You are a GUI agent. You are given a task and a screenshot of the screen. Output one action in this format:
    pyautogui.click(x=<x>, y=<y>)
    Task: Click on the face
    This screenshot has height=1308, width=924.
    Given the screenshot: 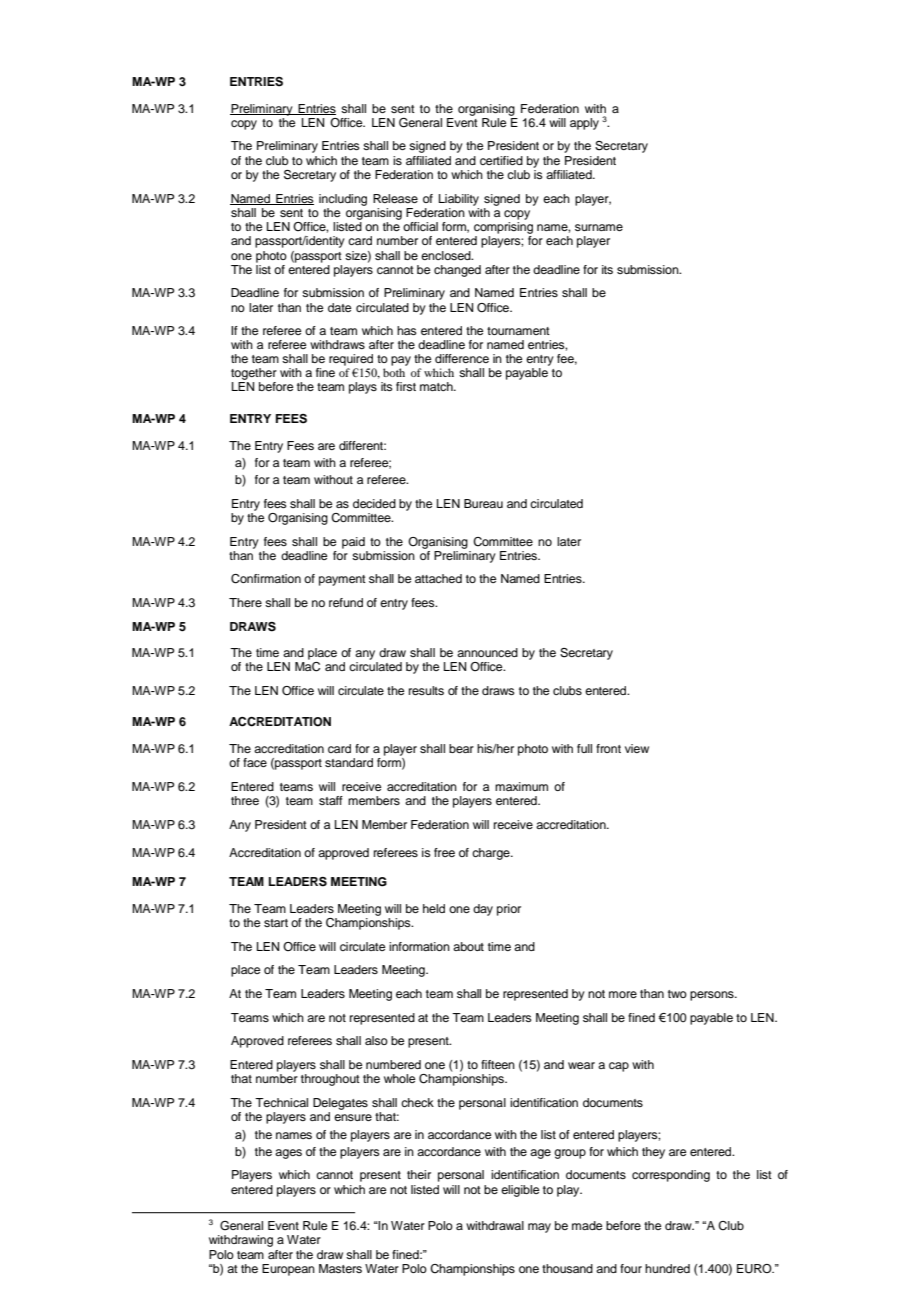 What is the action you would take?
    pyautogui.click(x=255, y=762)
